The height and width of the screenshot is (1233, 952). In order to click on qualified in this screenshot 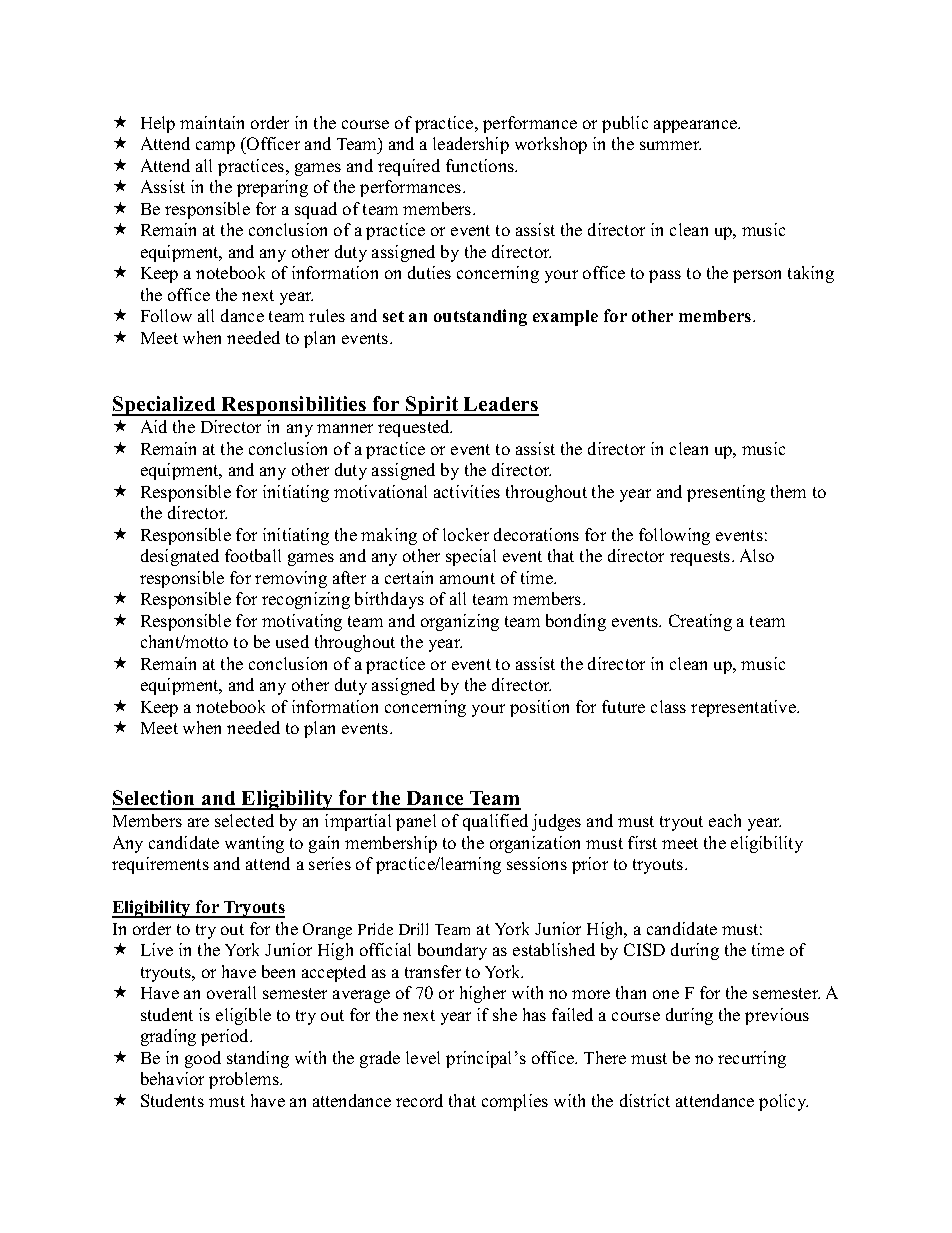, I will do `click(495, 822)`.
